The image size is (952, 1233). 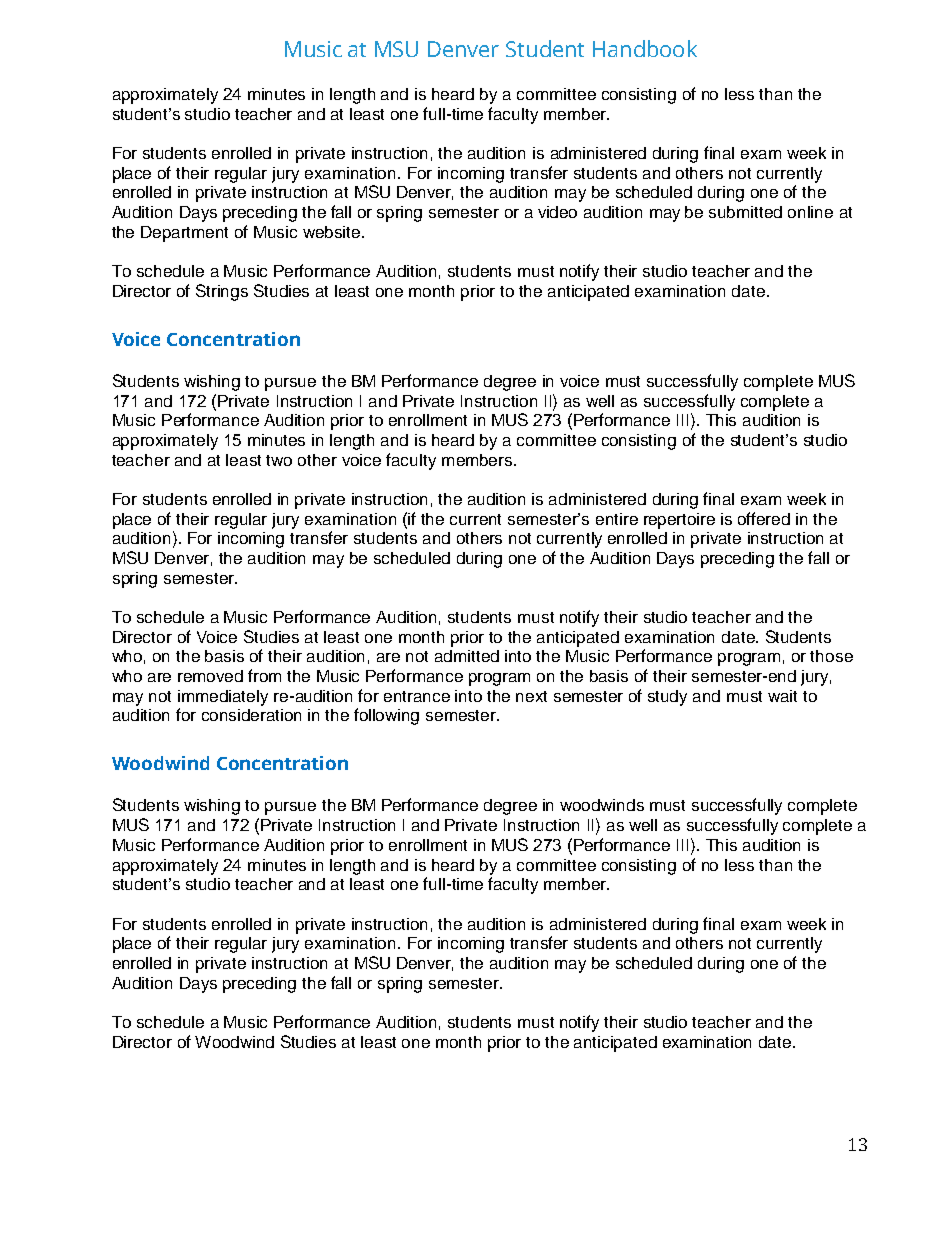 What do you see at coordinates (333, 232) in the screenshot?
I see `website` at bounding box center [333, 232].
